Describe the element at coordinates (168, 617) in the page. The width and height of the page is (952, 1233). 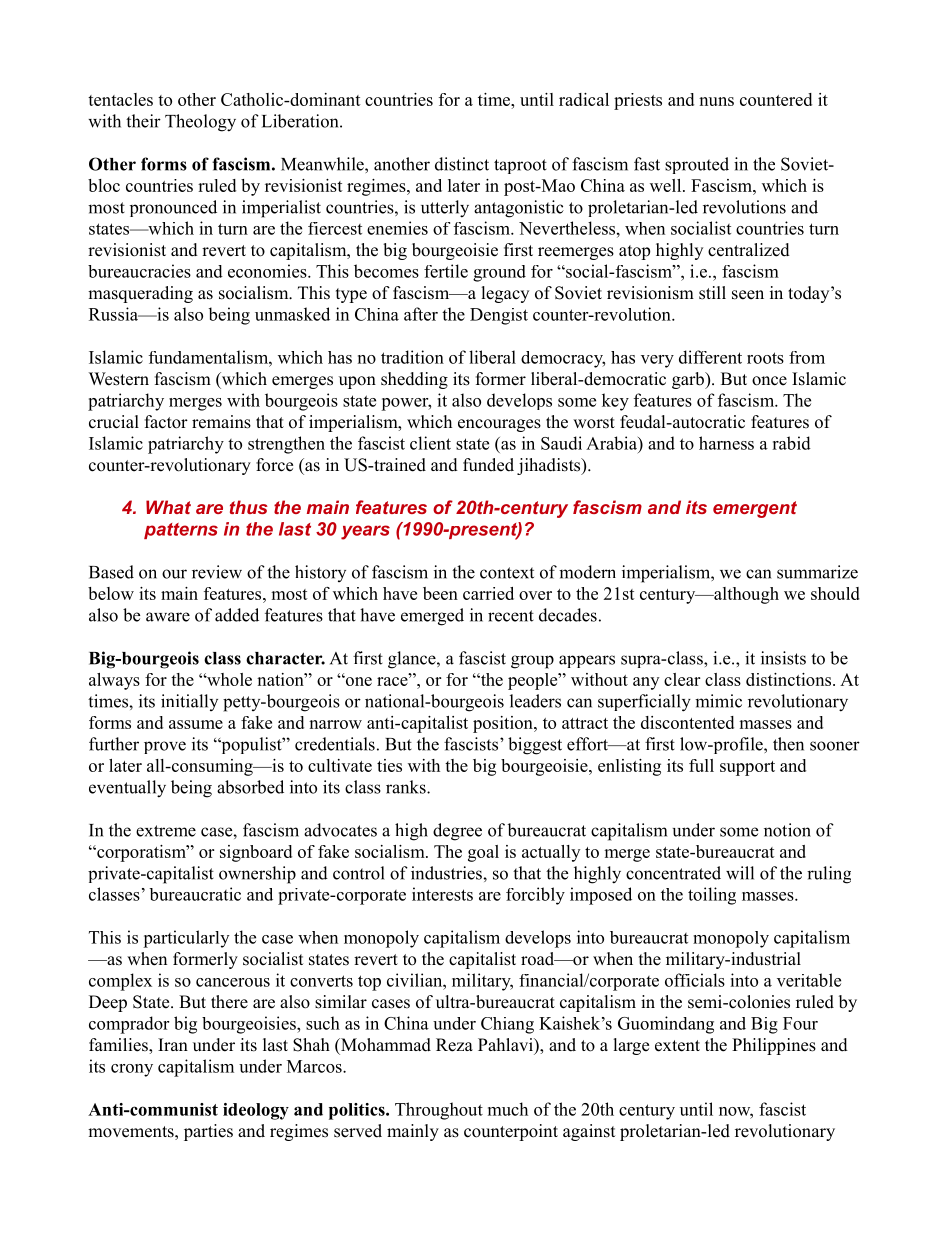
I see `aware` at that location.
